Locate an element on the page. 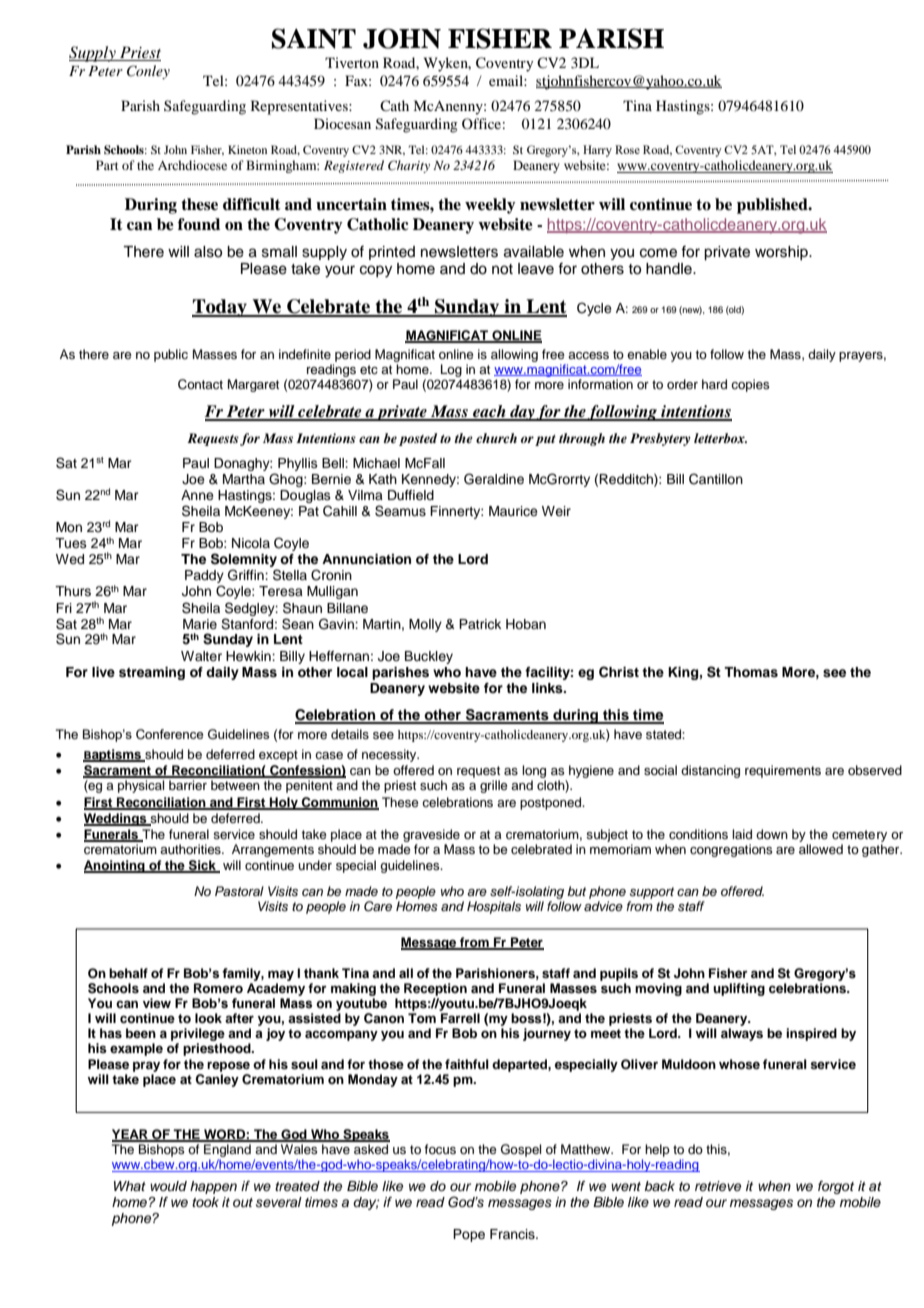 The width and height of the document is (924, 1308). Conley is located at coordinates (148, 72).
